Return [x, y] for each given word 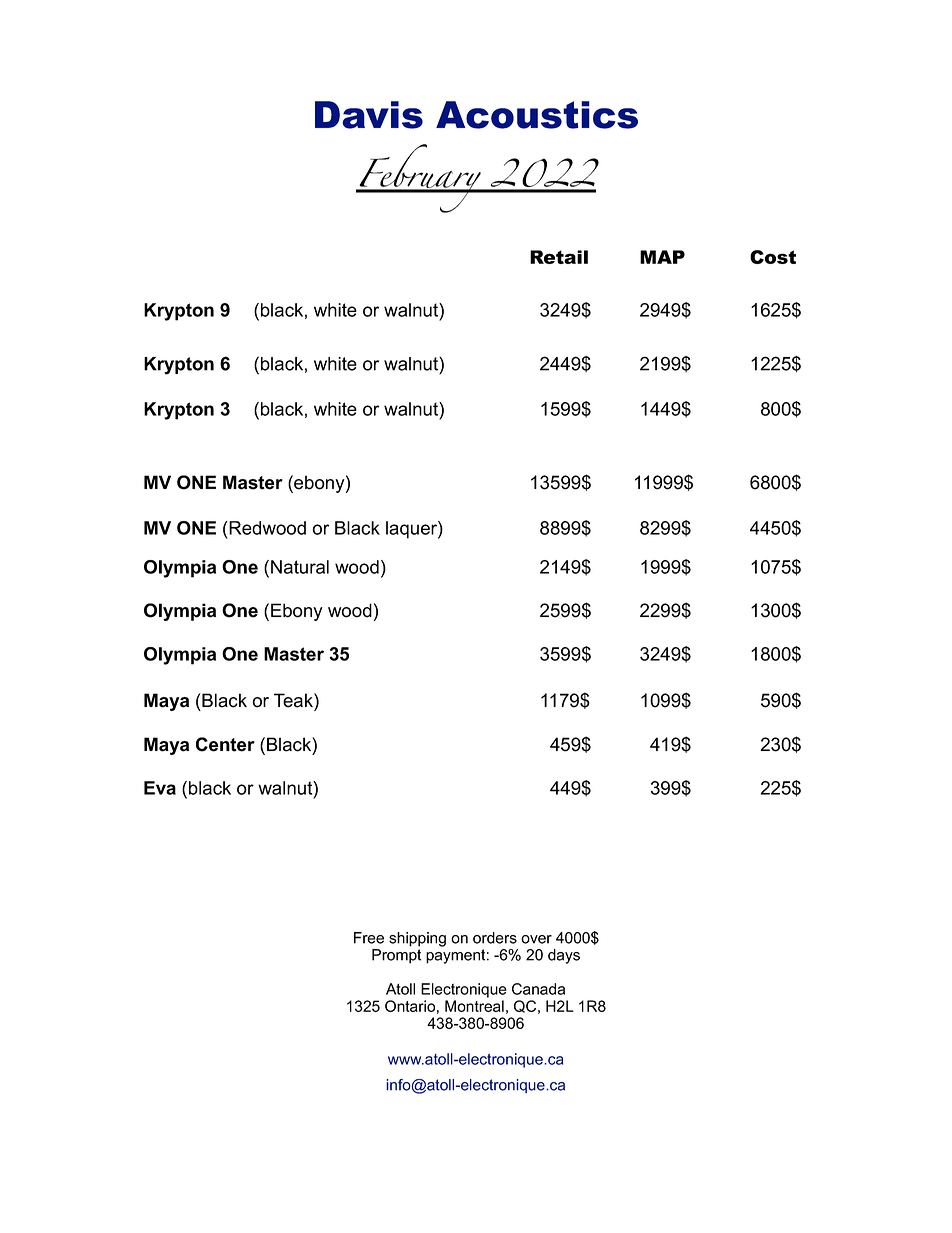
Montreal [474, 1006]
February [420, 178]
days [564, 956]
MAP [662, 257]
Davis [369, 115]
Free [369, 938]
